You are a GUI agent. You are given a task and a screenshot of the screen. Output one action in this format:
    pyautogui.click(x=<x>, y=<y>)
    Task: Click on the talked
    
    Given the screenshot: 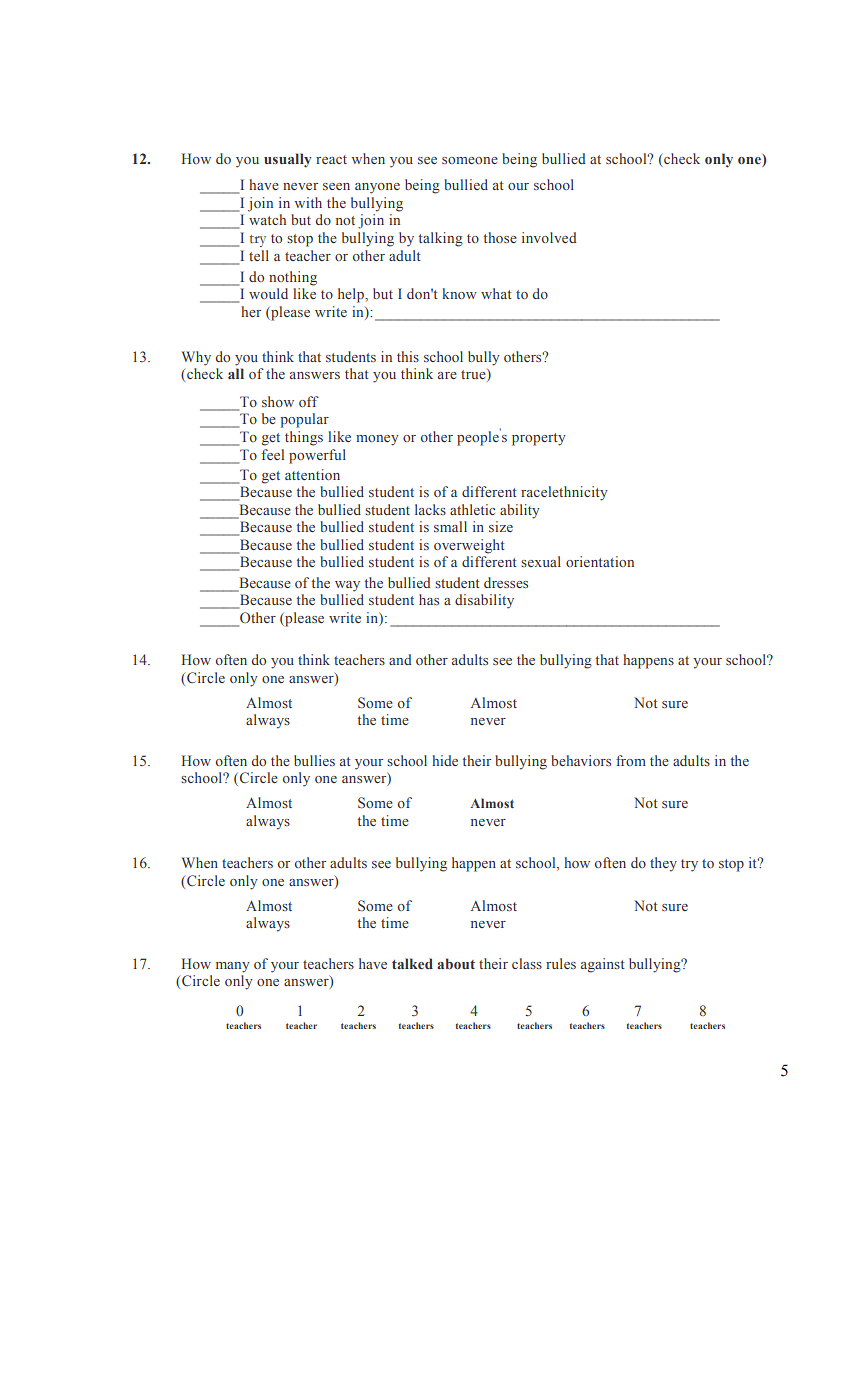 What is the action you would take?
    pyautogui.click(x=412, y=963)
